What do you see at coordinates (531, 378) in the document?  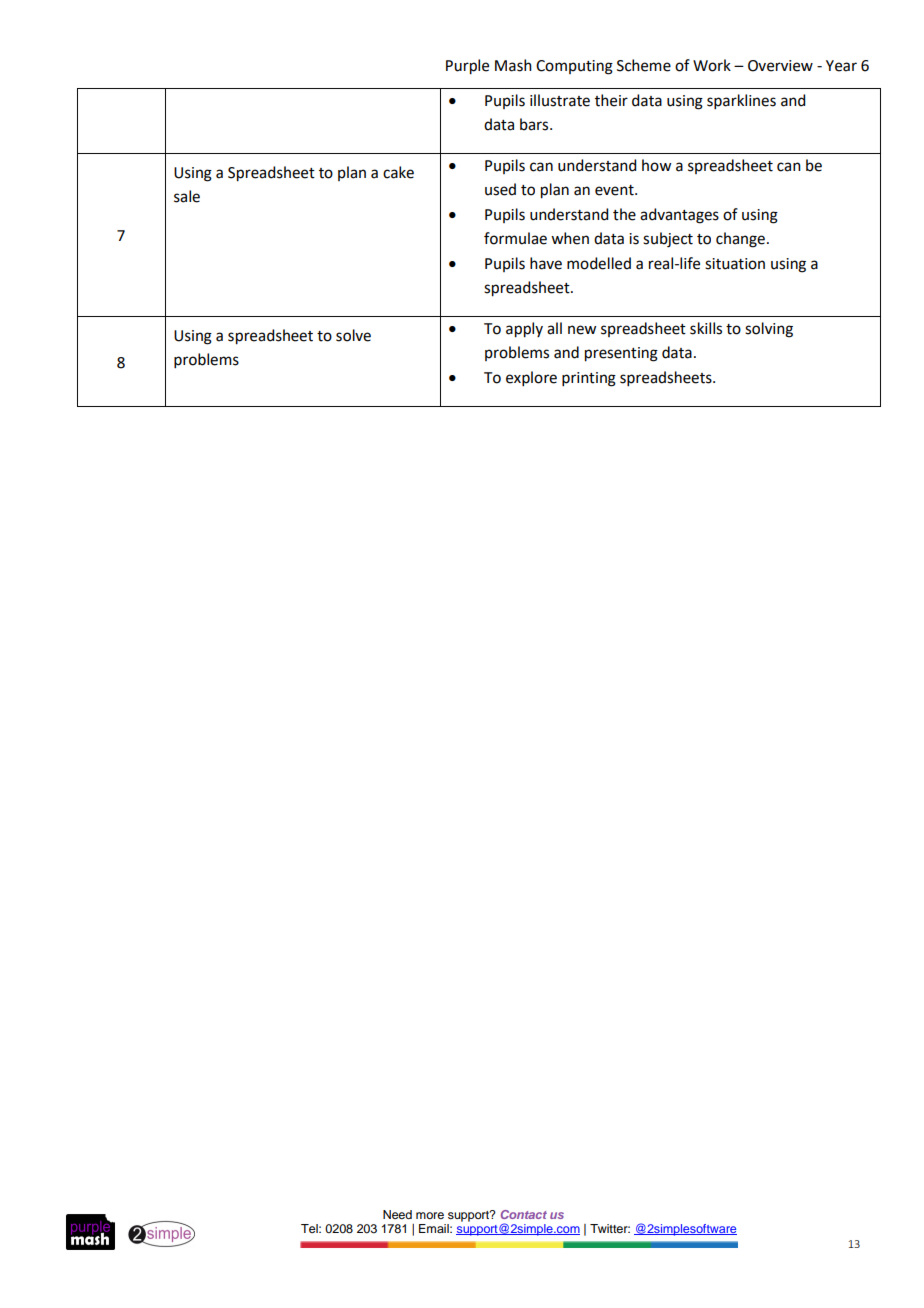 I see `explore` at bounding box center [531, 378].
